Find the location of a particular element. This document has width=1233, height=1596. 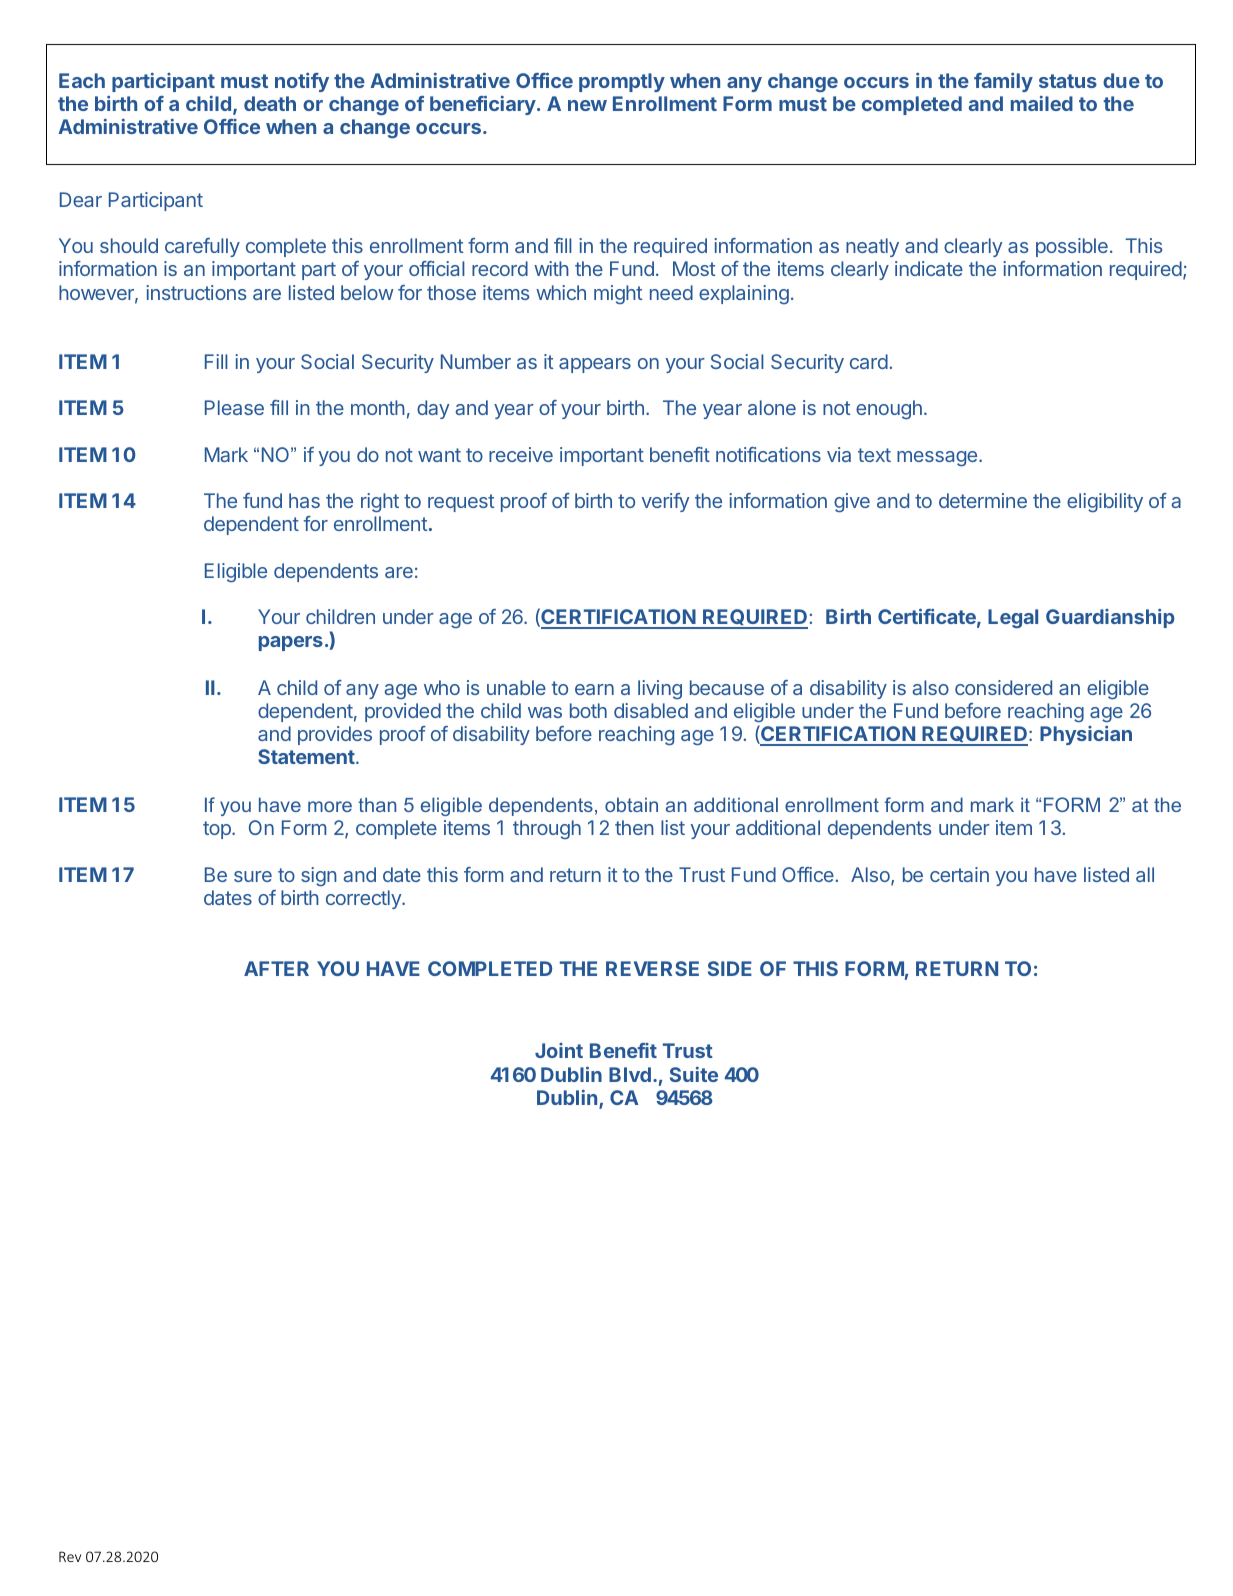

receive is located at coordinates (521, 454).
